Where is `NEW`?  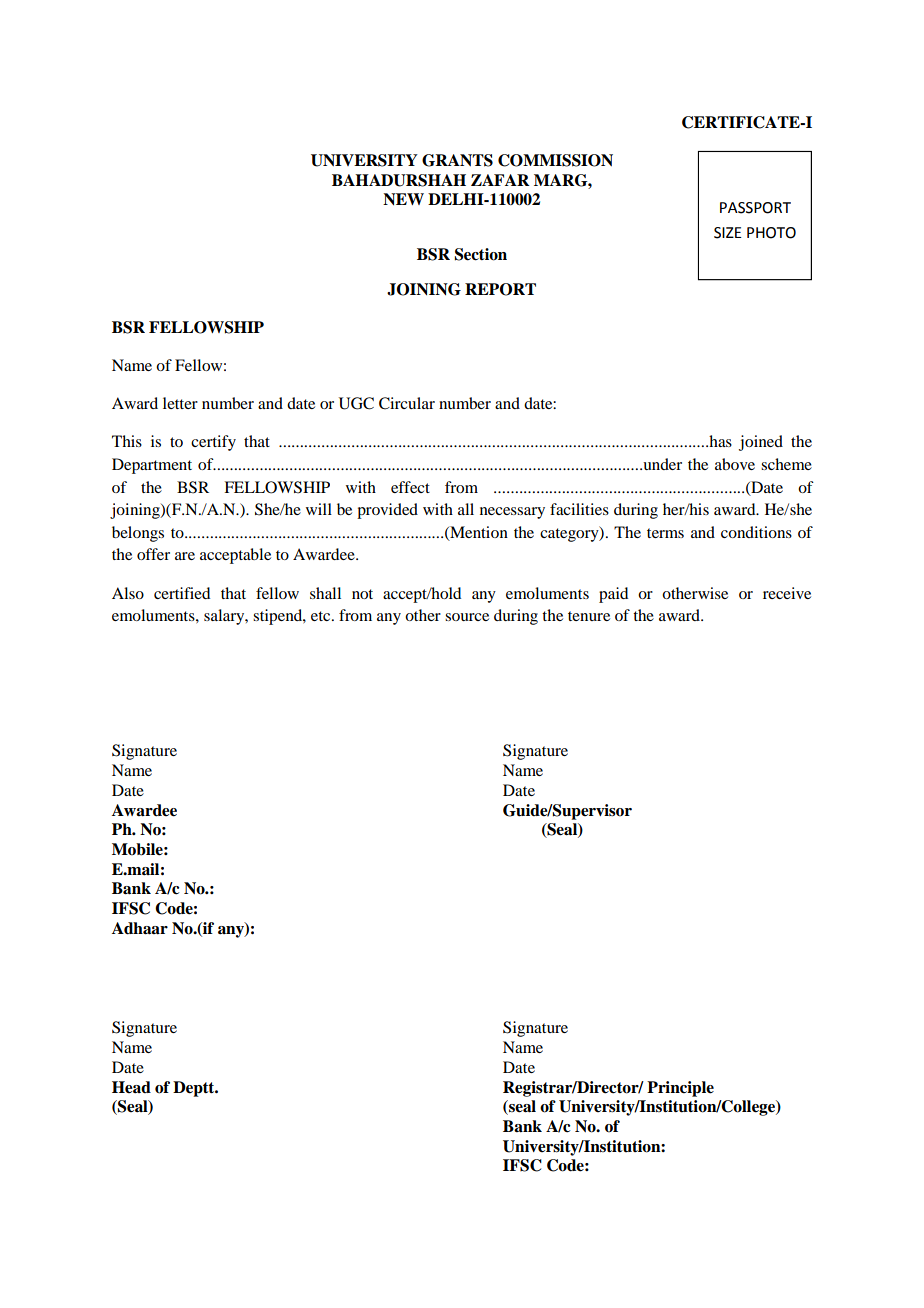
NEW is located at coordinates (403, 199).
